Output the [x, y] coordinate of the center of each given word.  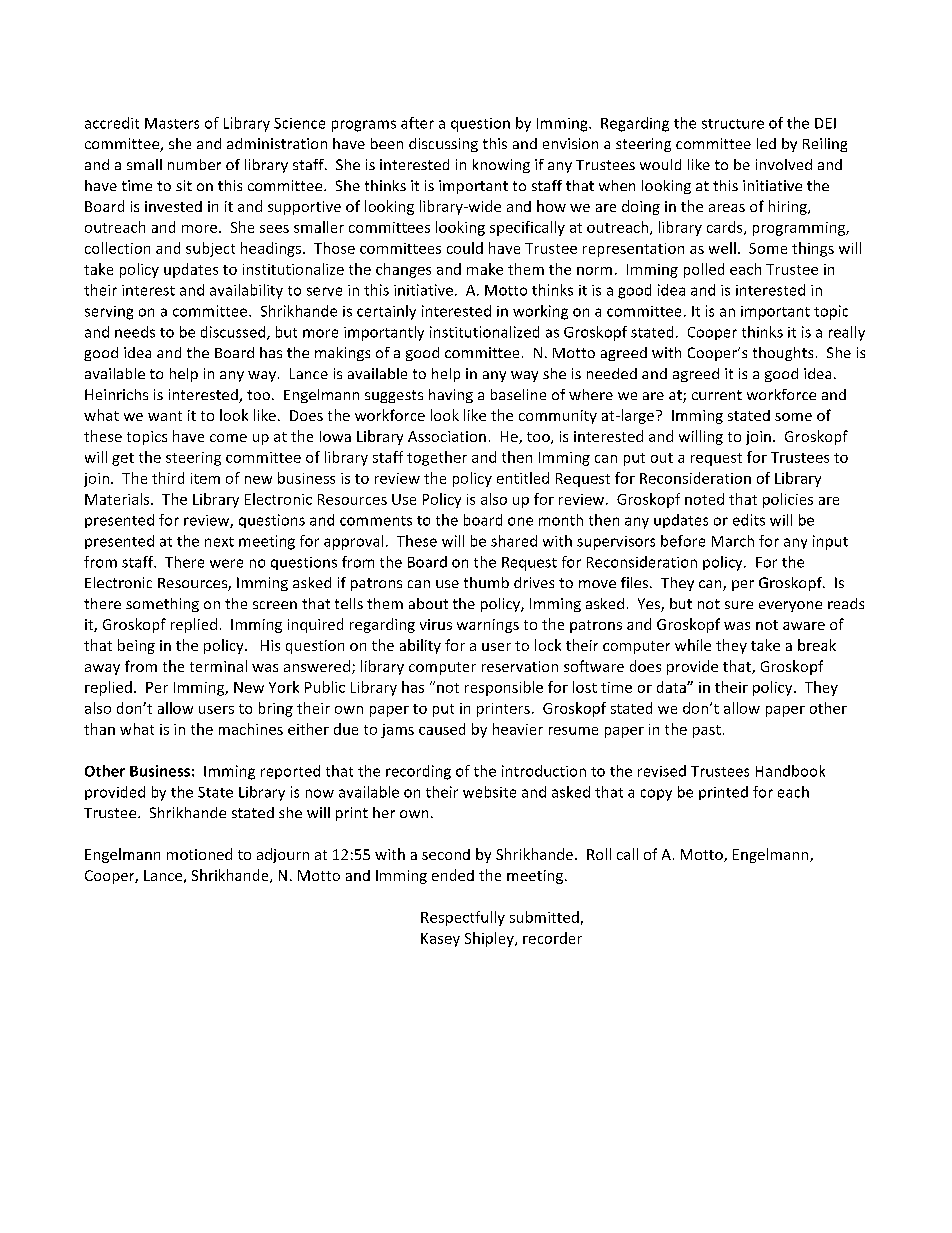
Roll [599, 854]
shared [514, 541]
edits [749, 520]
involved [784, 164]
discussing [443, 145]
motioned [199, 854]
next [219, 542]
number [194, 164]
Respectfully [463, 918]
